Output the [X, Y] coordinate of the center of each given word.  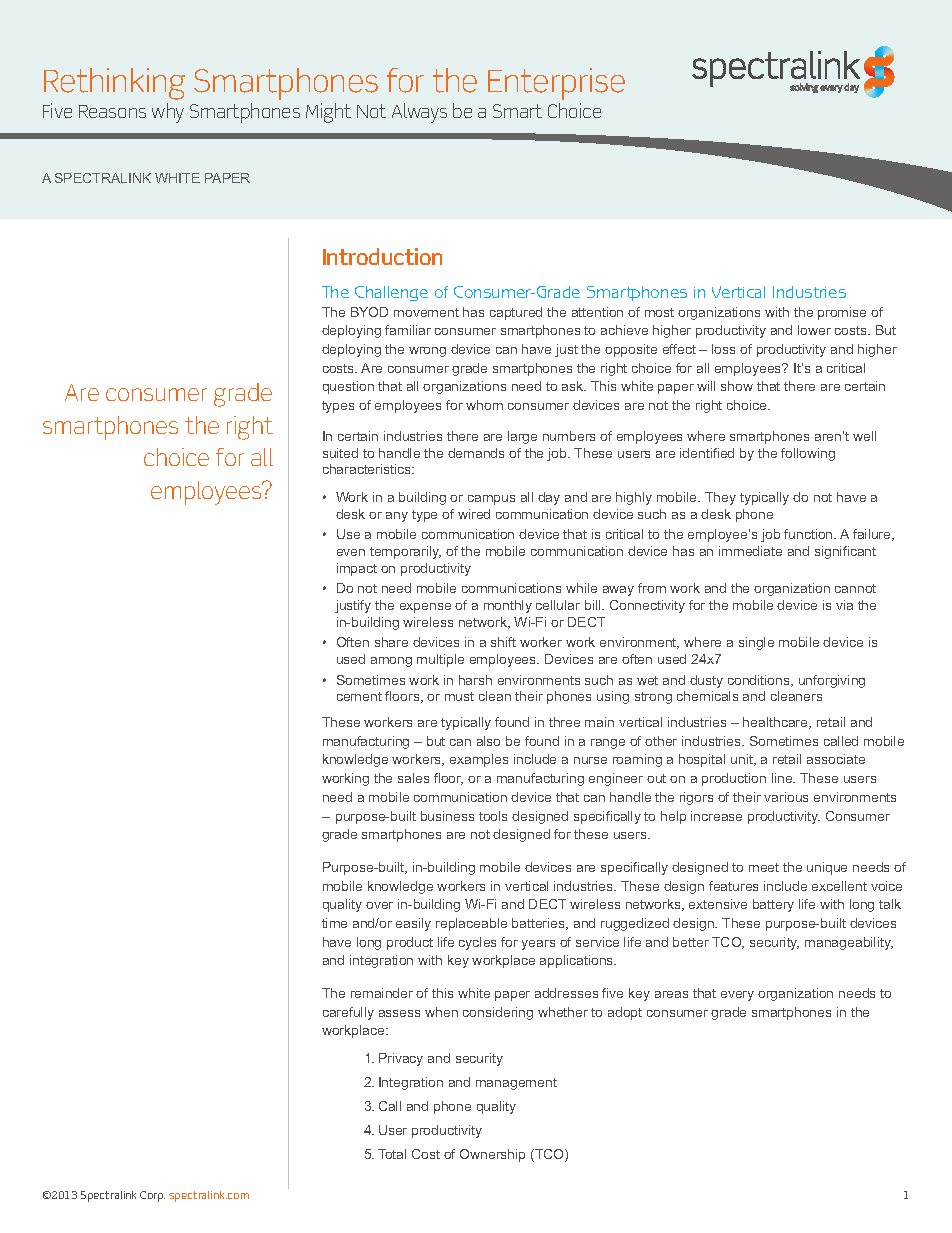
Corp [152, 1196]
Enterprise [556, 84]
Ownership [492, 1155]
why [168, 113]
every [737, 996]
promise [842, 313]
